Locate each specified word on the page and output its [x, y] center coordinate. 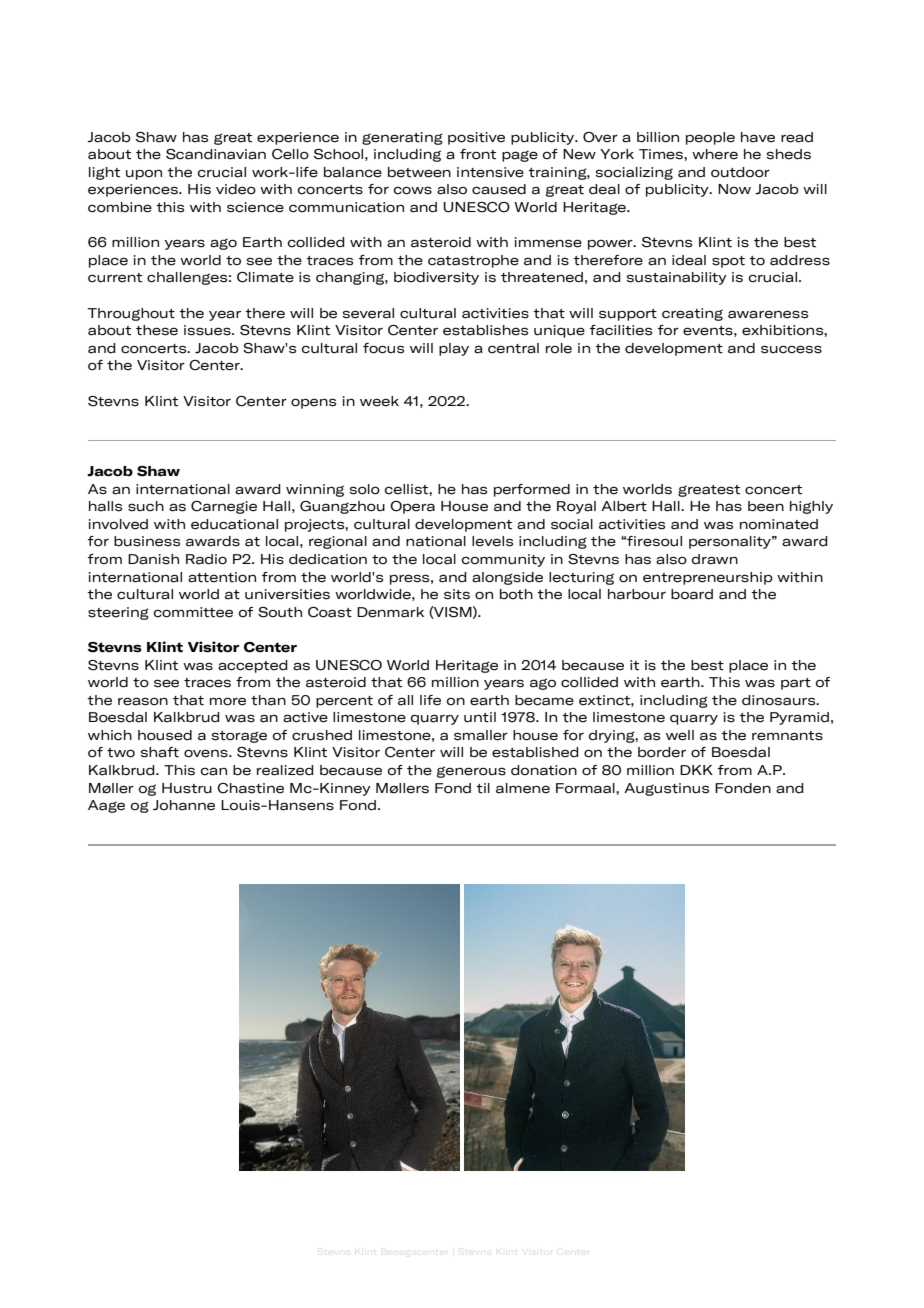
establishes [485, 330]
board [692, 594]
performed [532, 490]
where [715, 154]
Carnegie [224, 507]
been [766, 506]
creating [692, 314]
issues [208, 330]
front [478, 154]
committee [193, 612]
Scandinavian [216, 154]
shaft [159, 752]
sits [457, 594]
